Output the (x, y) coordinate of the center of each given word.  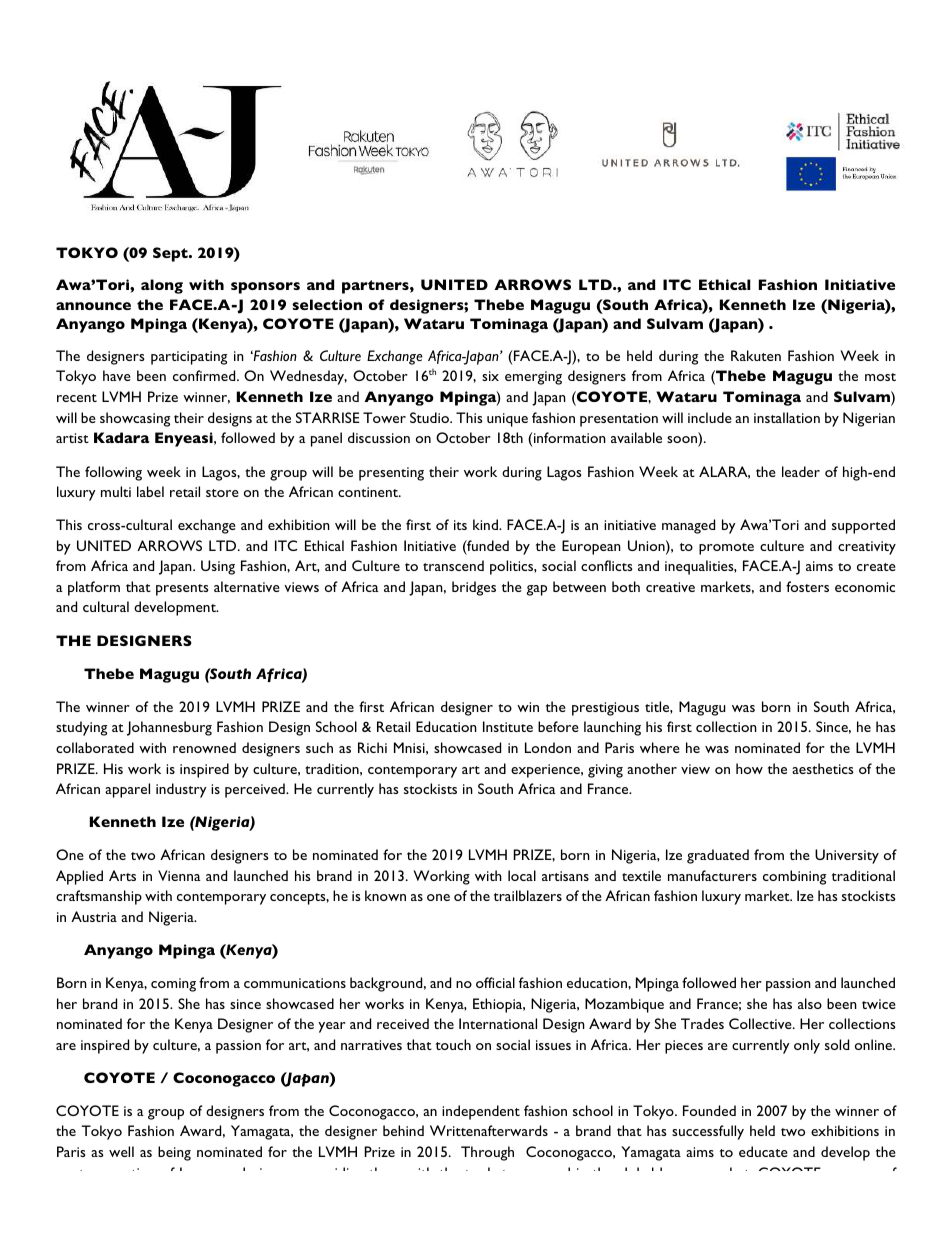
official (495, 982)
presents (182, 590)
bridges (474, 588)
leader (801, 471)
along (162, 286)
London (548, 747)
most (880, 377)
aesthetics (823, 768)
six (490, 376)
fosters (807, 586)
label (150, 491)
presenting (391, 474)
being (174, 1153)
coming (173, 985)
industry (181, 790)
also (810, 1003)
